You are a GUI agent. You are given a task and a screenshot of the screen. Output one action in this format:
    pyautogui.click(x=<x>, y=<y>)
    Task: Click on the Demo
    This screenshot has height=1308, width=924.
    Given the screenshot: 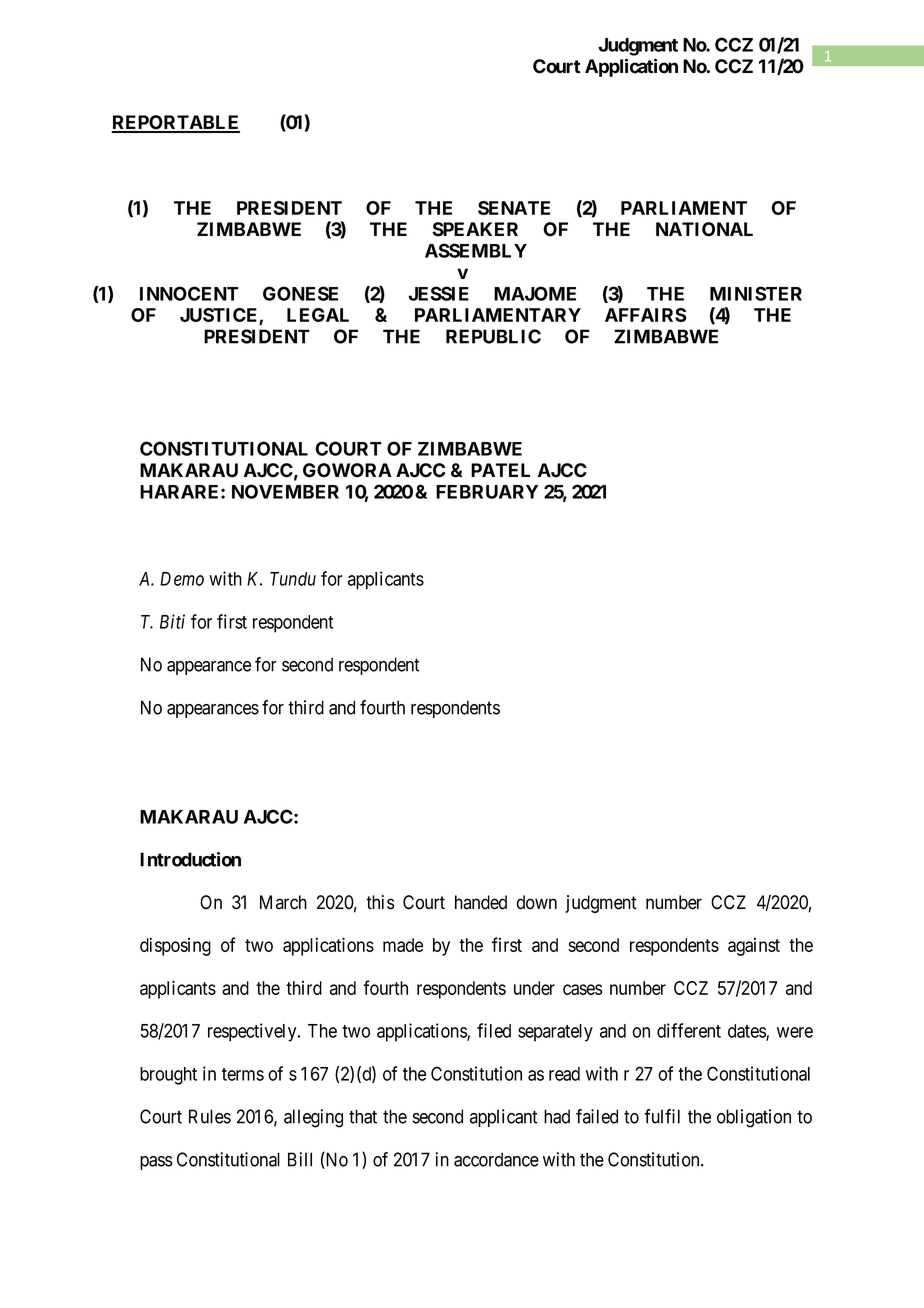 What is the action you would take?
    pyautogui.click(x=182, y=579)
